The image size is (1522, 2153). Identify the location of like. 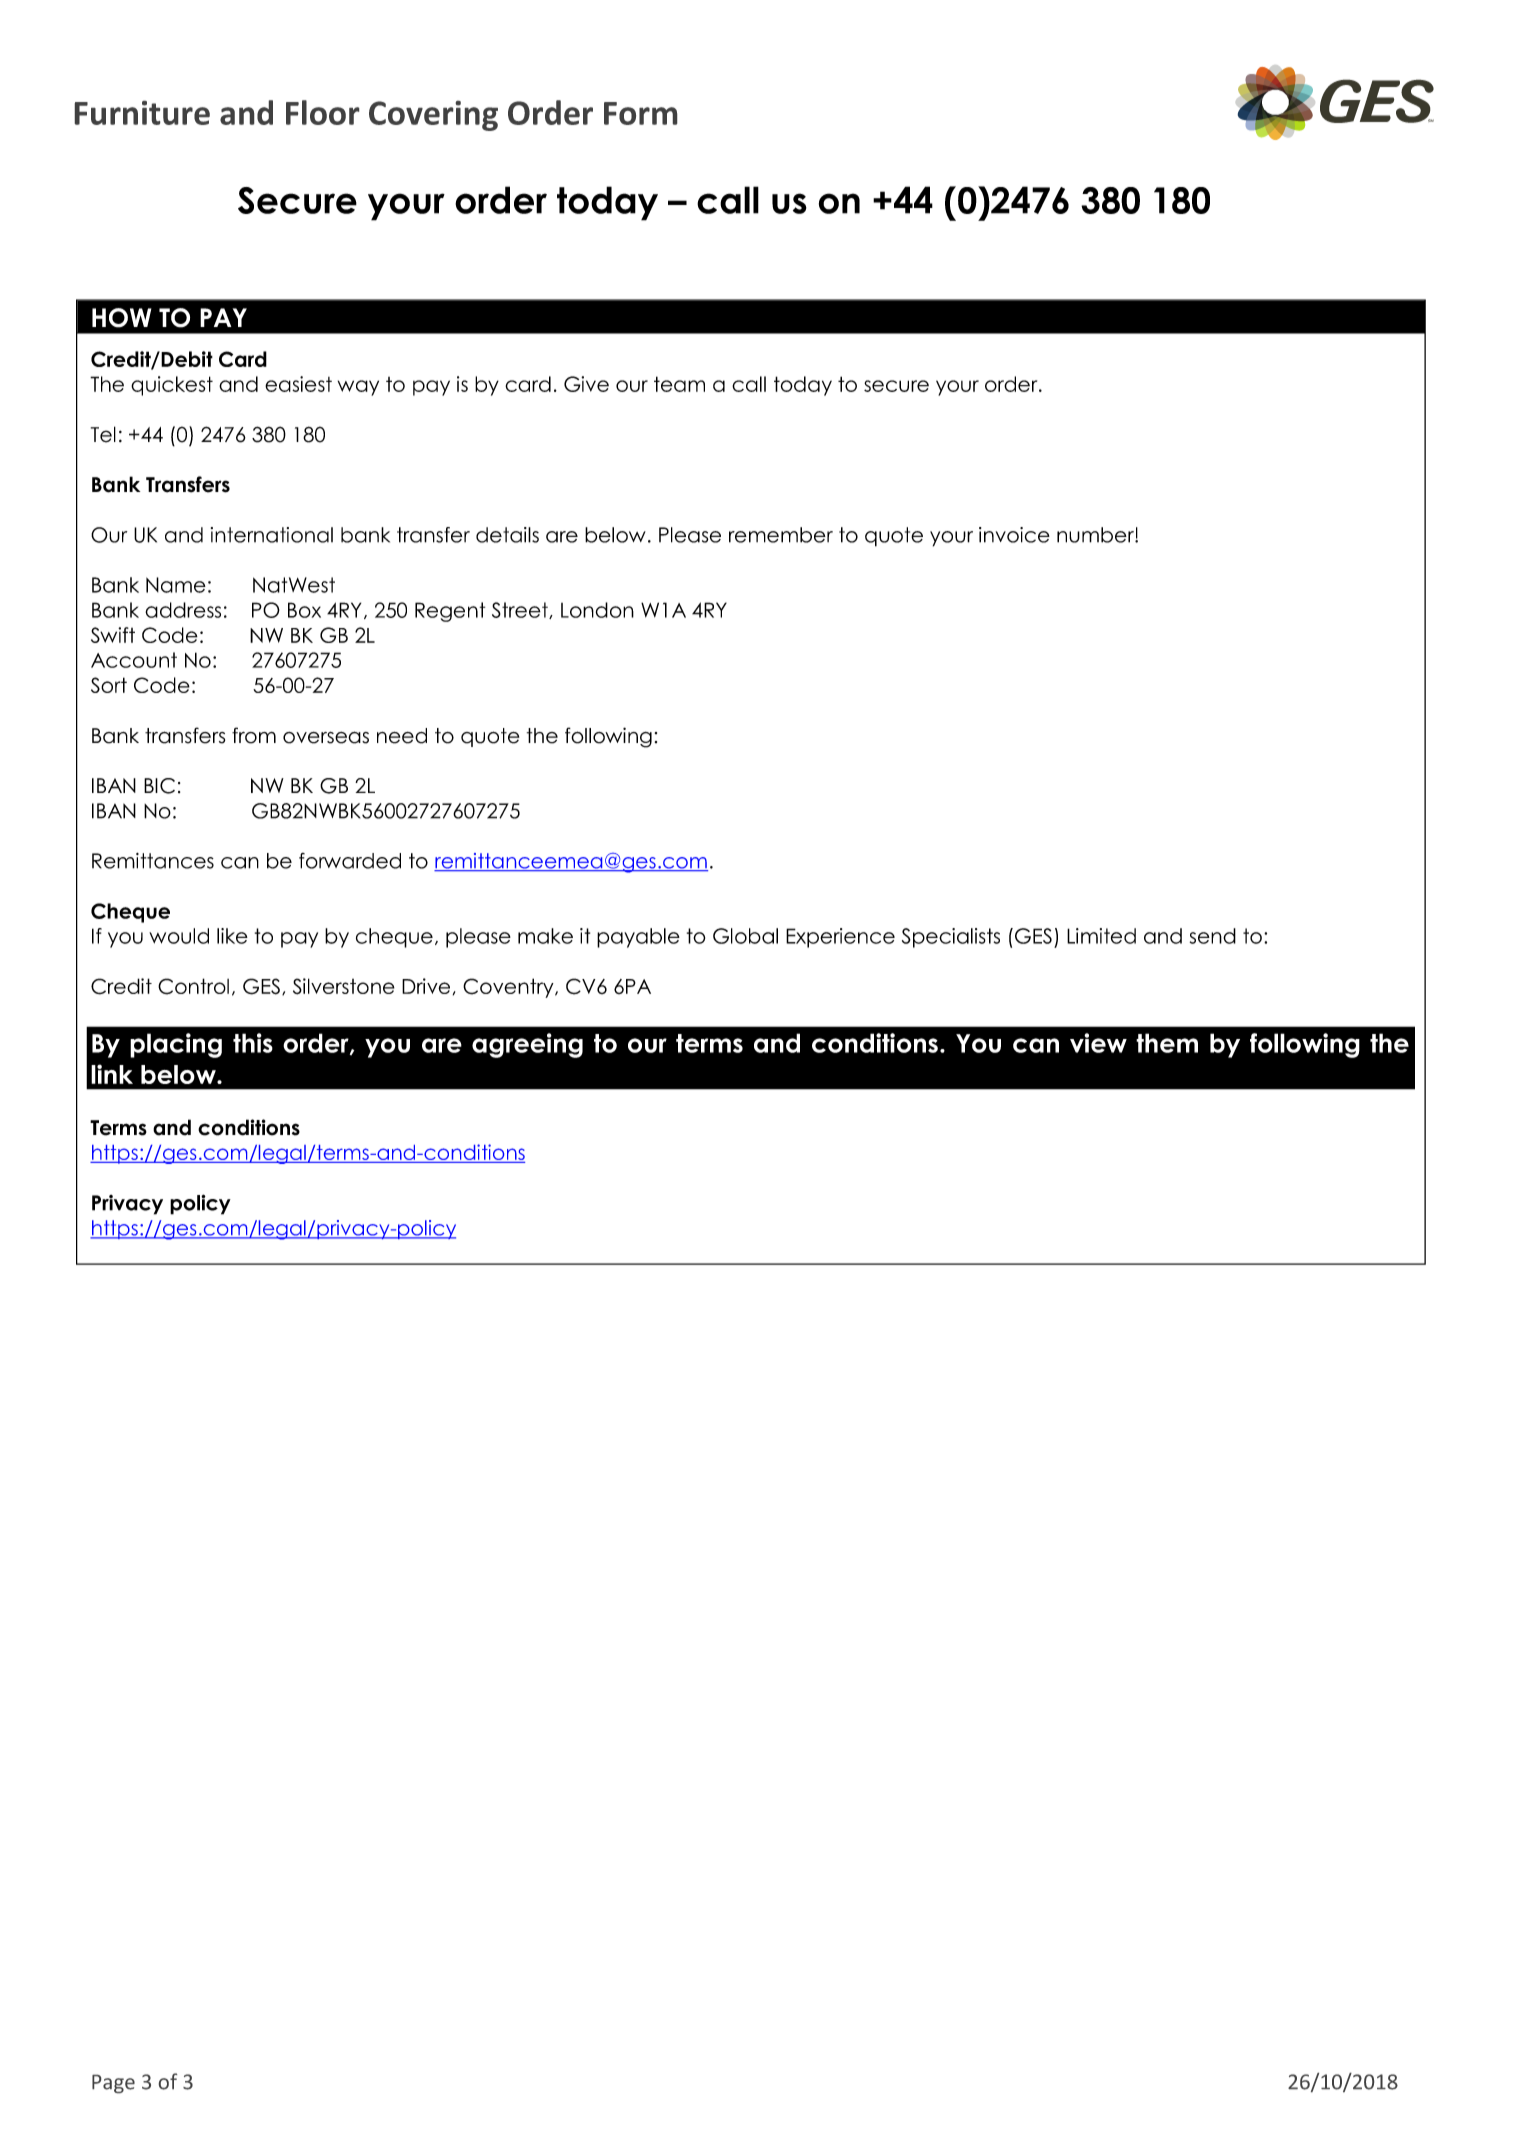
(232, 936).
